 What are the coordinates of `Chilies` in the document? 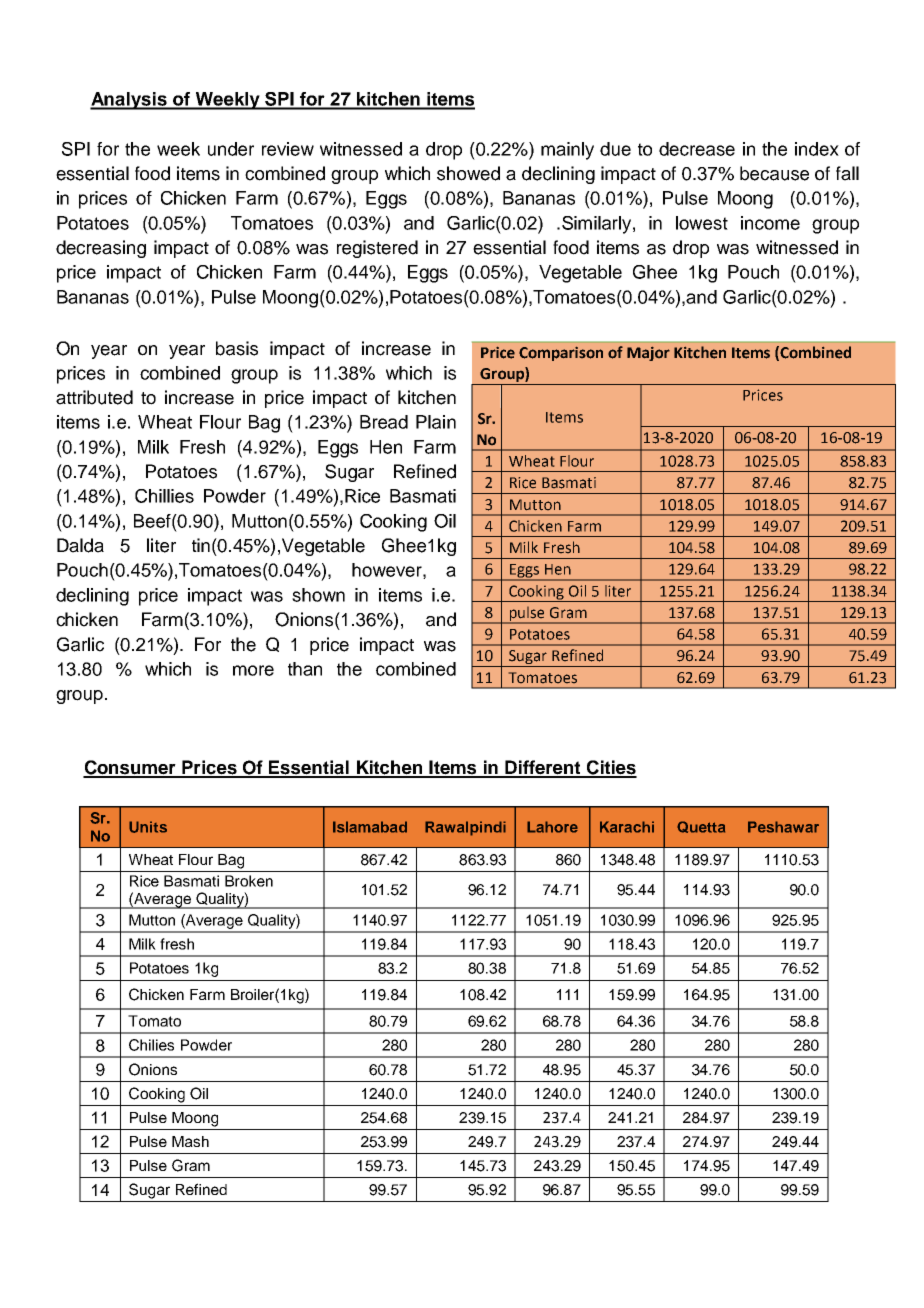 It's located at (151, 1045).
